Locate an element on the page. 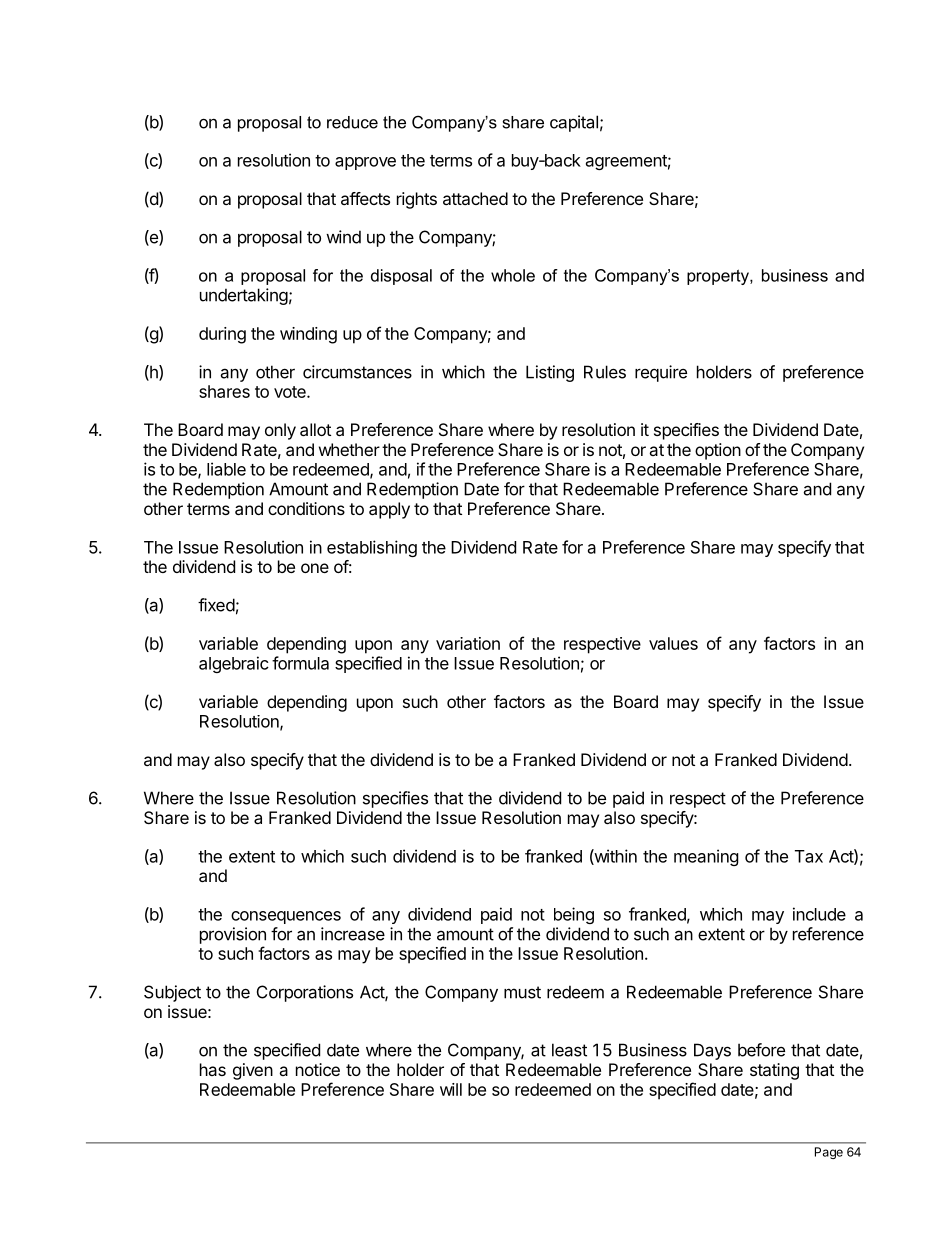 This page has height=1233, width=952. reduce is located at coordinates (352, 122).
